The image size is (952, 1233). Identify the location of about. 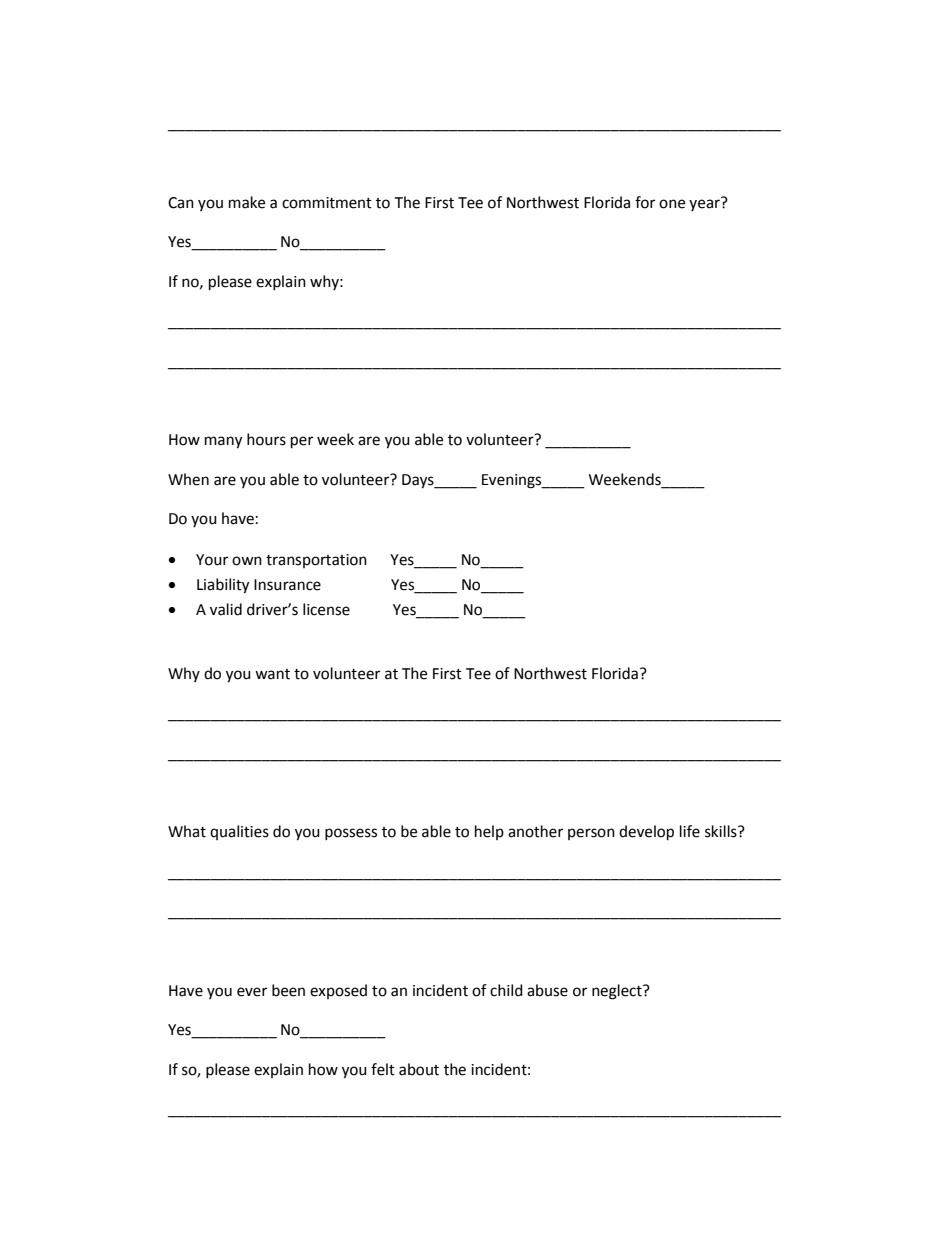
(419, 1069).
